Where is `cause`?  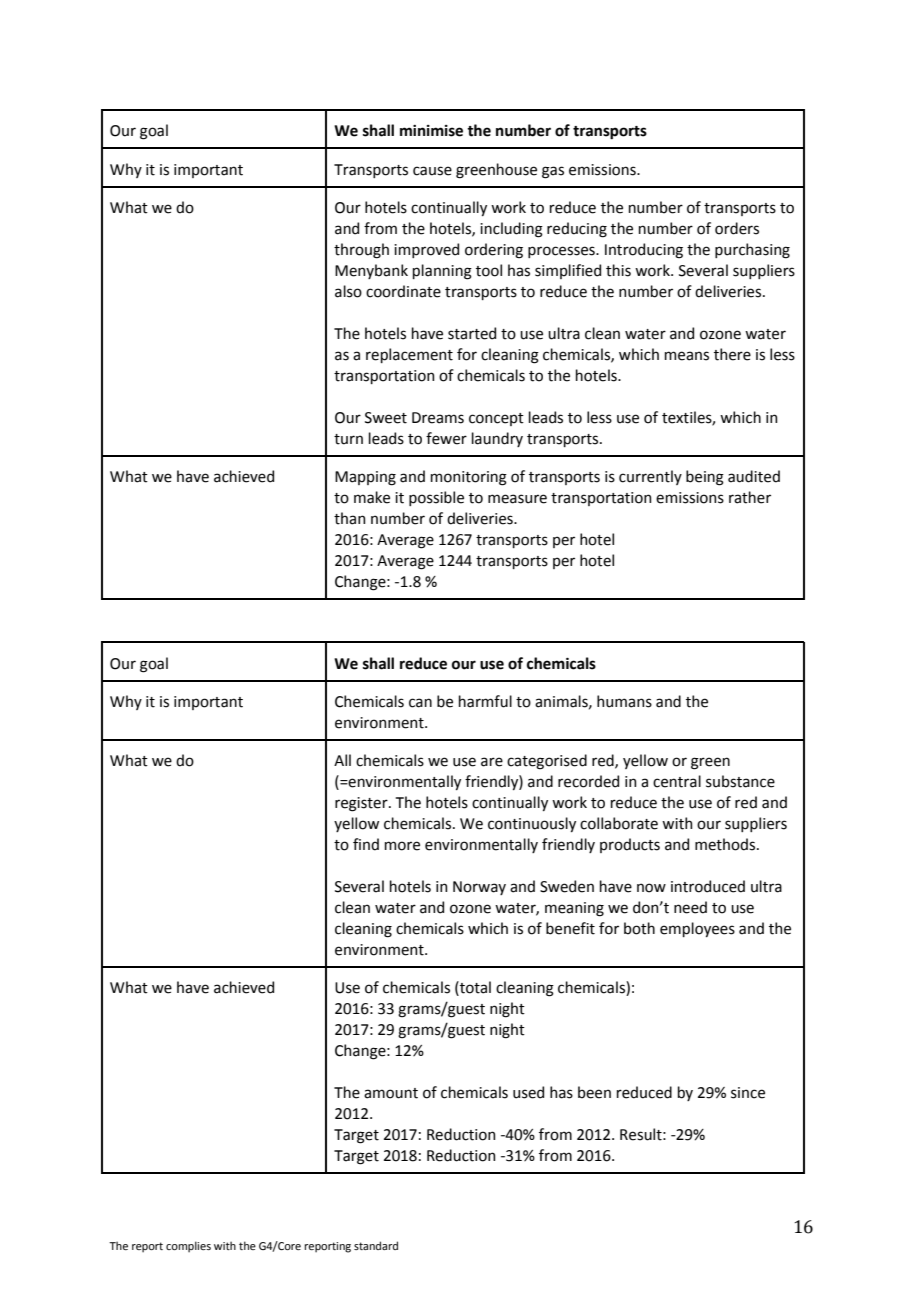
cause is located at coordinates (432, 171).
